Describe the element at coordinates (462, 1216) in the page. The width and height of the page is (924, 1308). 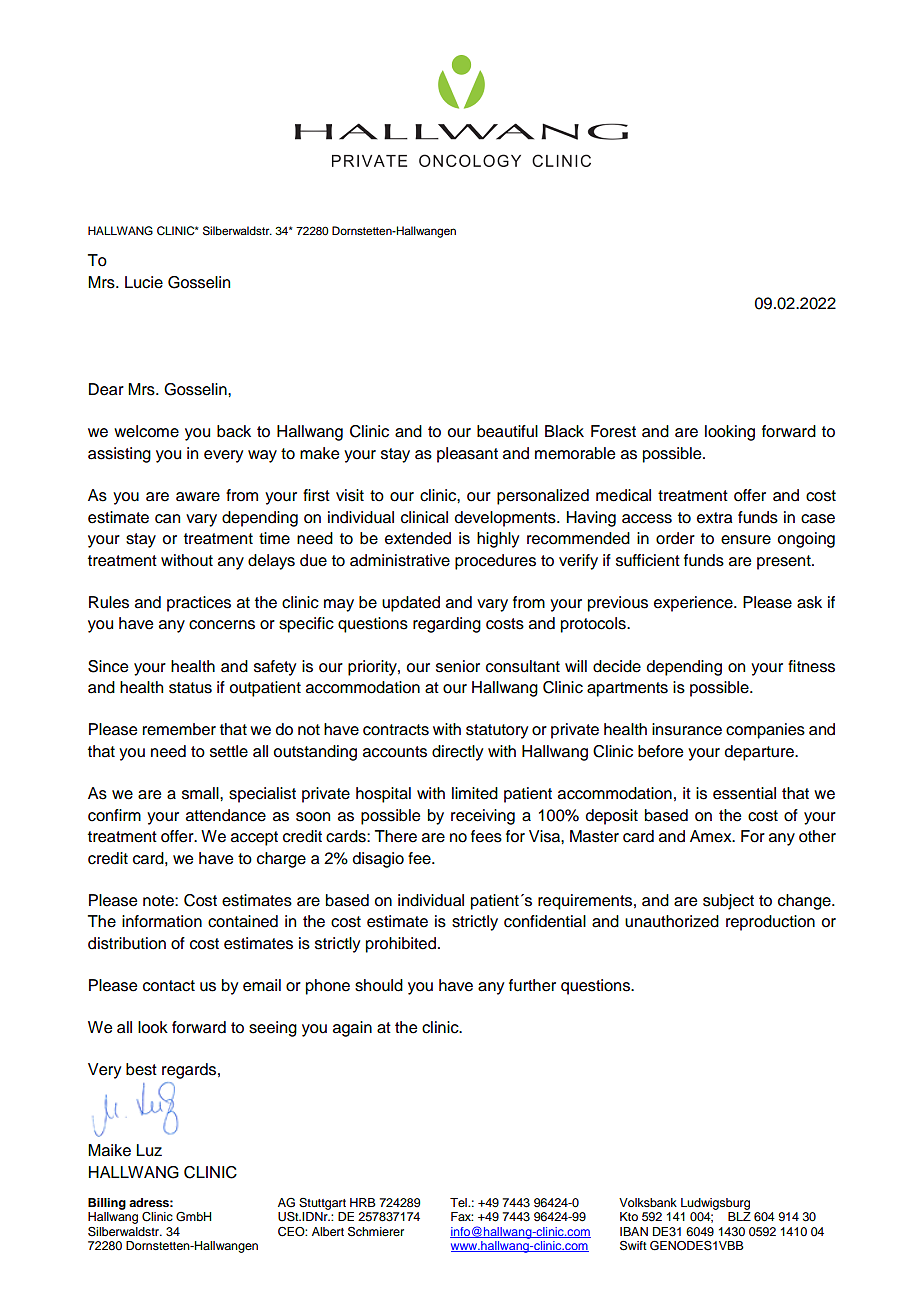
I see `Fax` at that location.
